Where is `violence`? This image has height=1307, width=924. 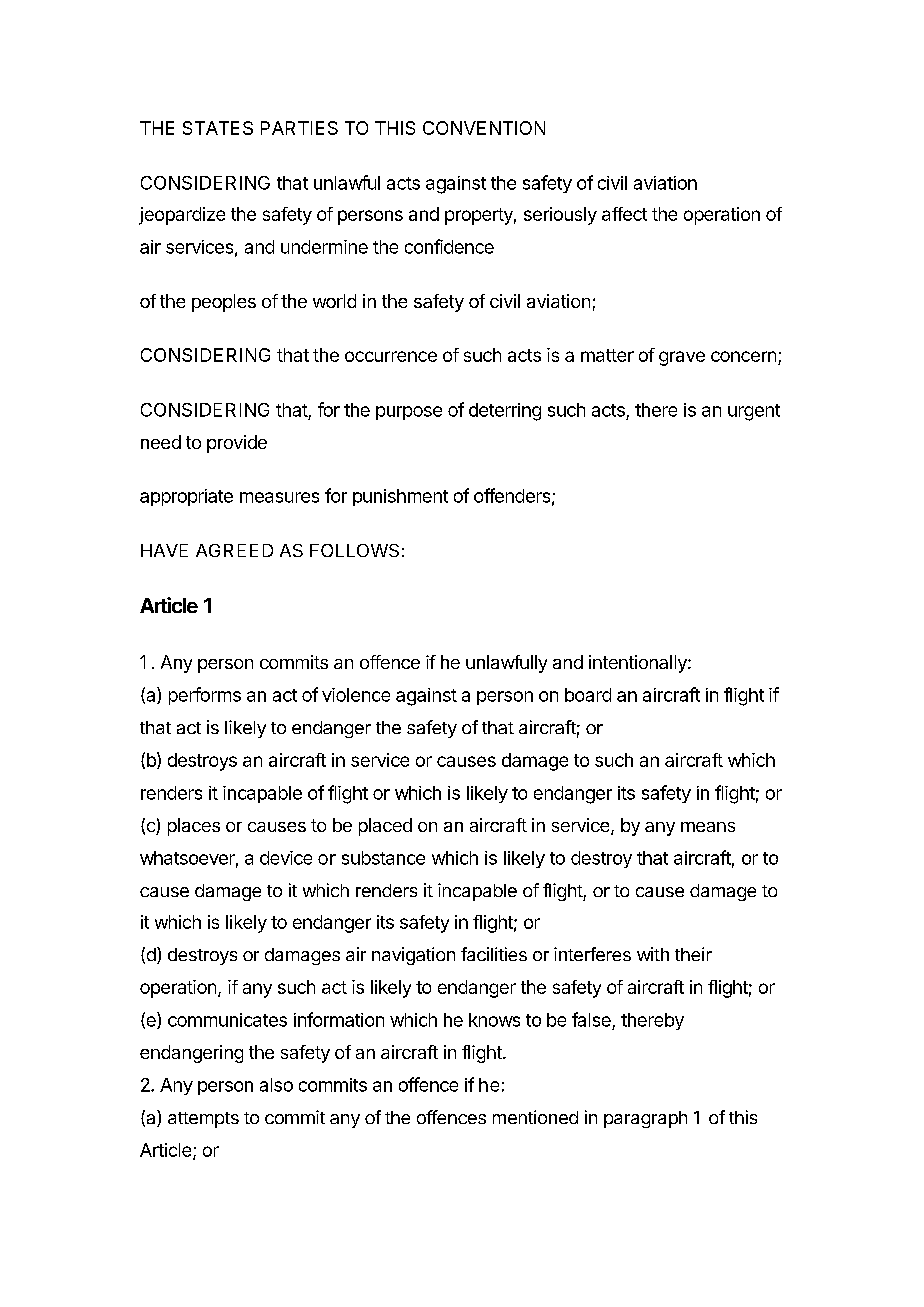 violence is located at coordinates (356, 695).
